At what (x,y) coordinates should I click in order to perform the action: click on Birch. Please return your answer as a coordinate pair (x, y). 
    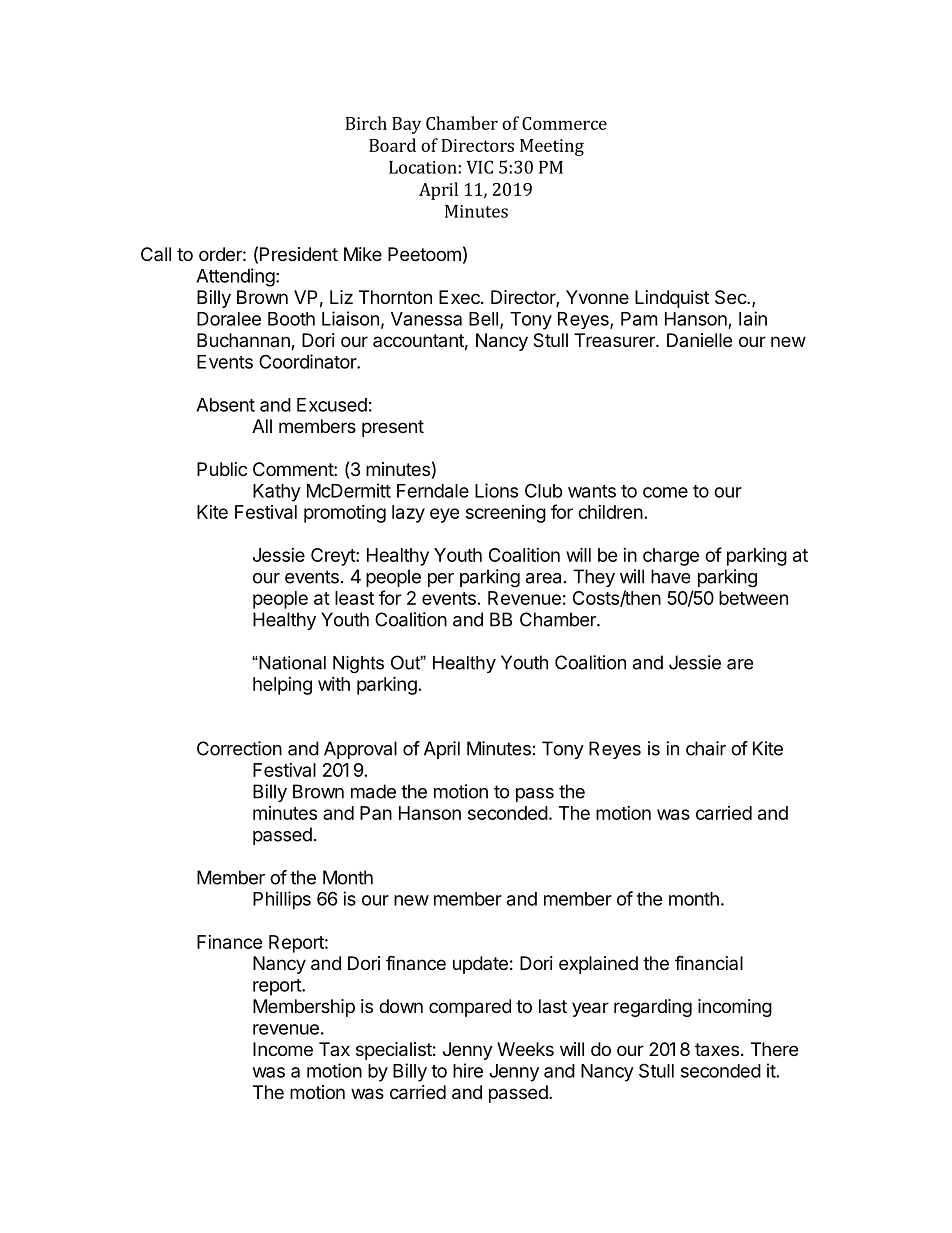
    Looking at the image, I should click on (366, 123).
